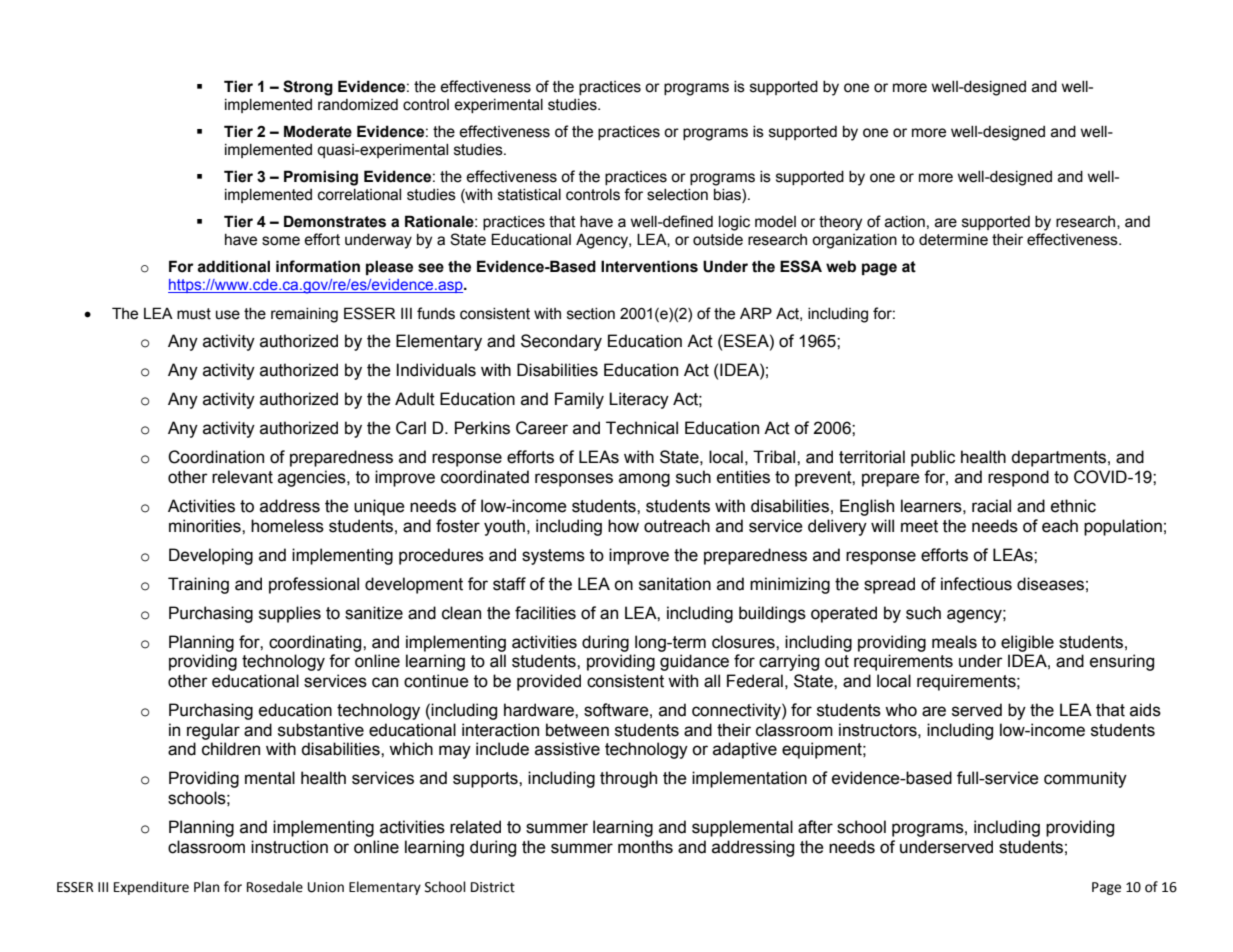 The width and height of the screenshot is (1233, 952). Describe the element at coordinates (289, 847) in the screenshot. I see `instruction` at that location.
